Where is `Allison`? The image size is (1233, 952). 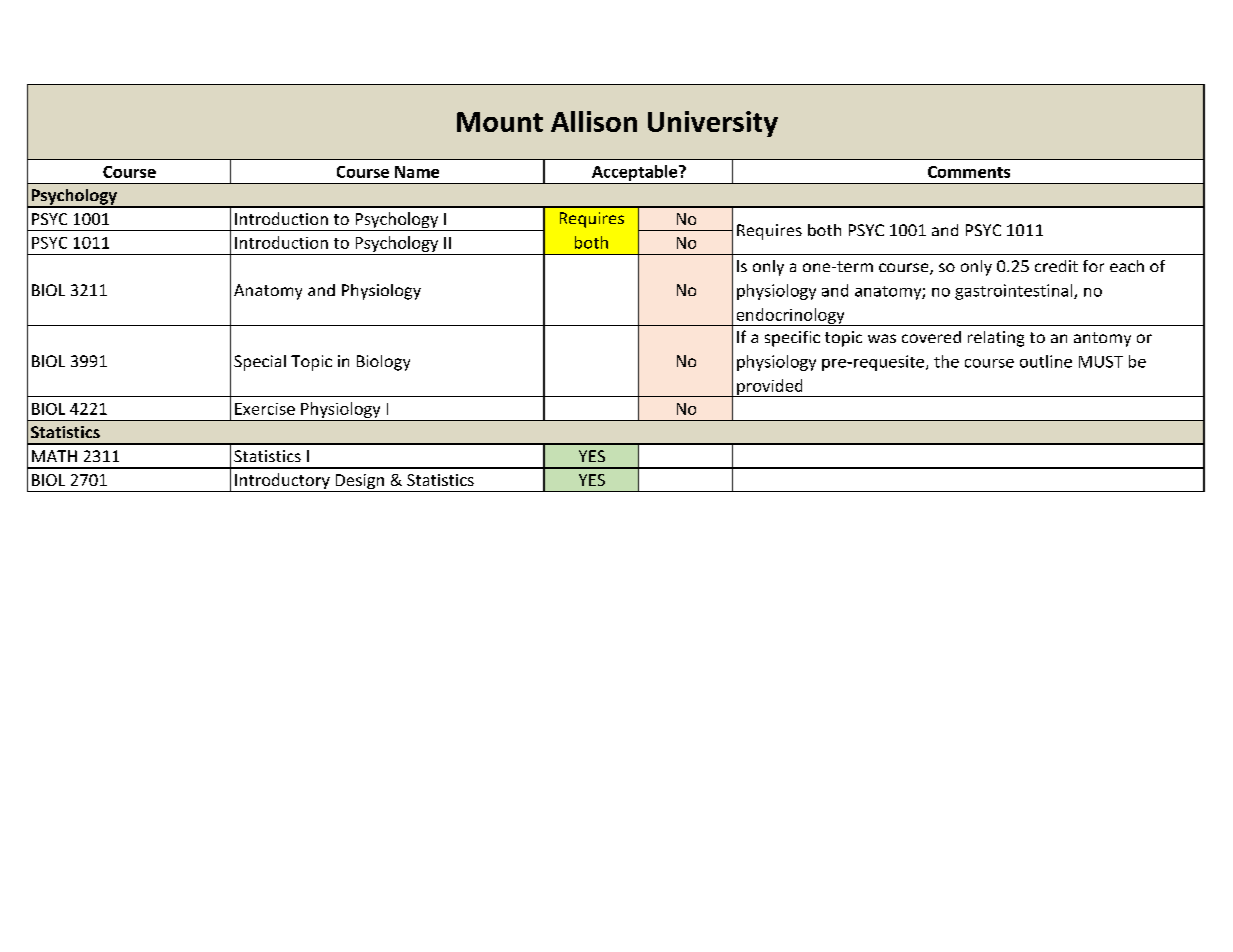 Allison is located at coordinates (594, 121).
